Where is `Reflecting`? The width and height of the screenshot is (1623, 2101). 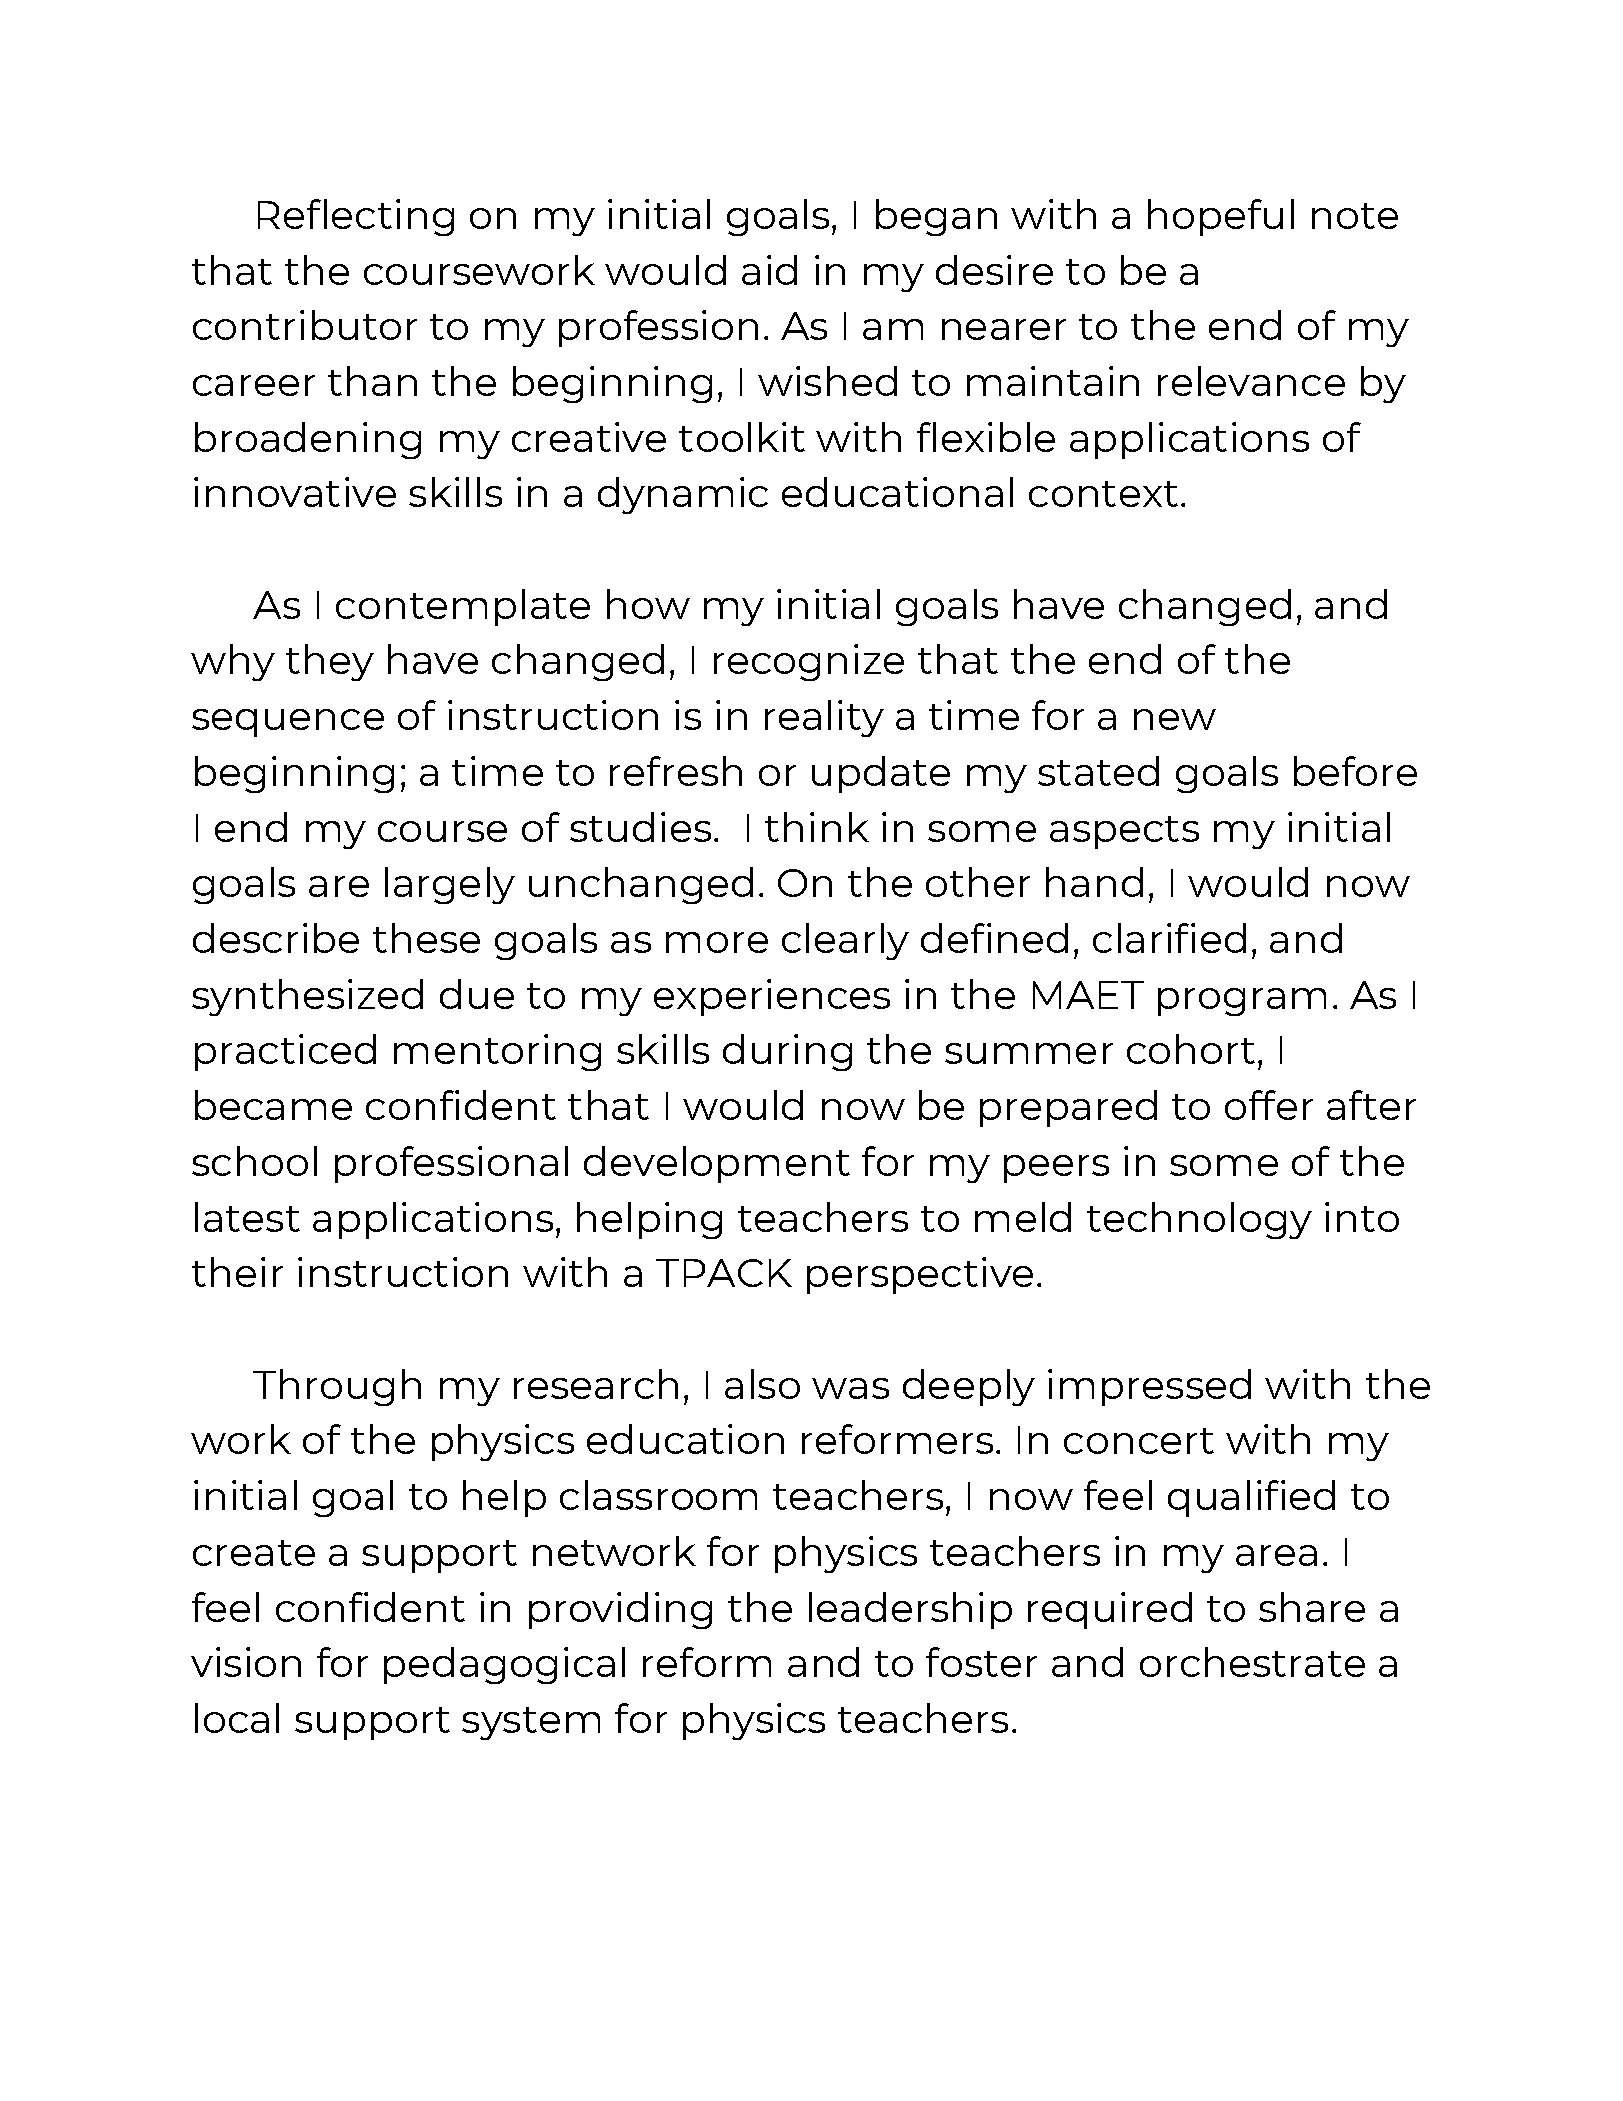 Reflecting is located at coordinates (356, 217).
